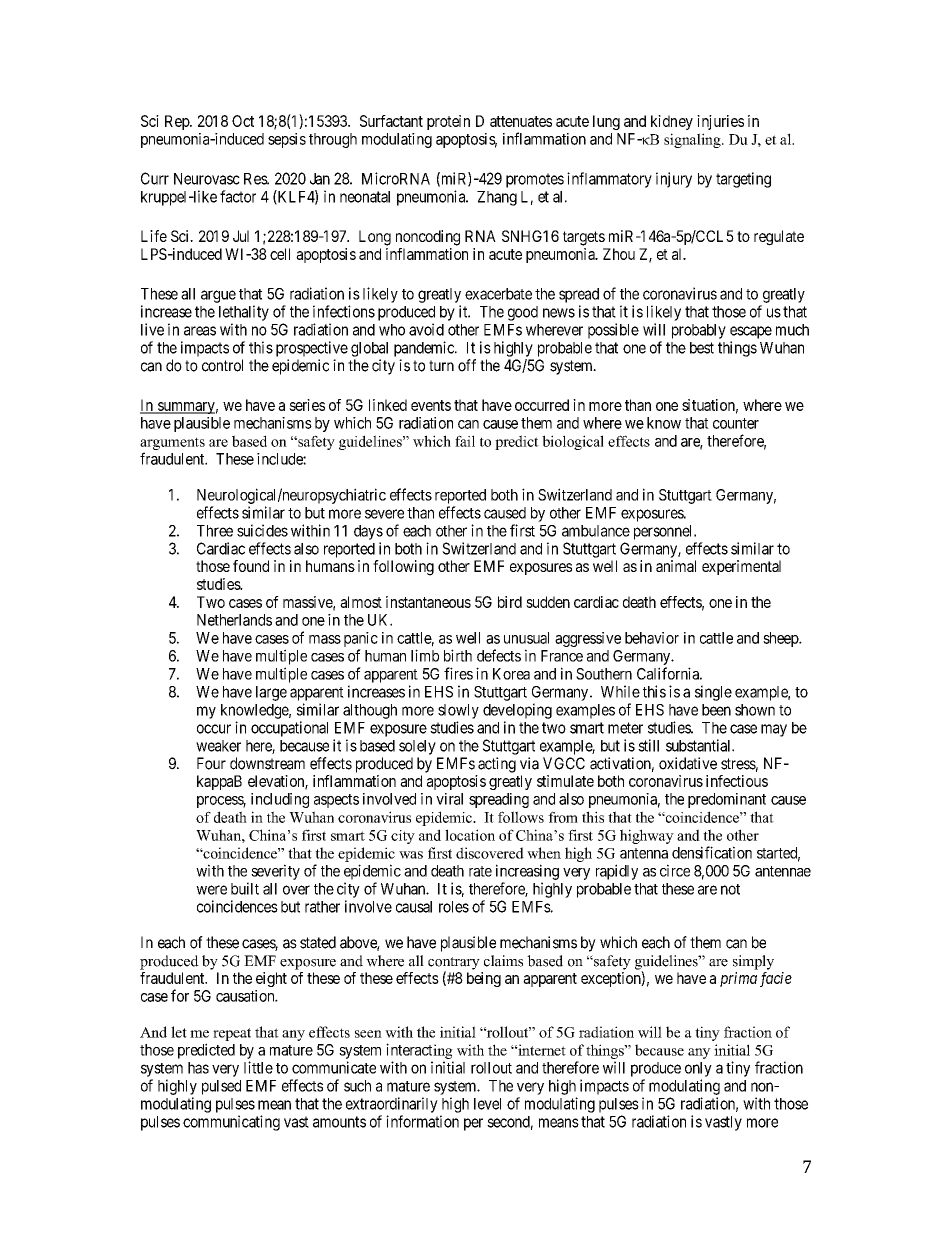 This page has width=952, height=1233. I want to click on areas, so click(200, 331).
